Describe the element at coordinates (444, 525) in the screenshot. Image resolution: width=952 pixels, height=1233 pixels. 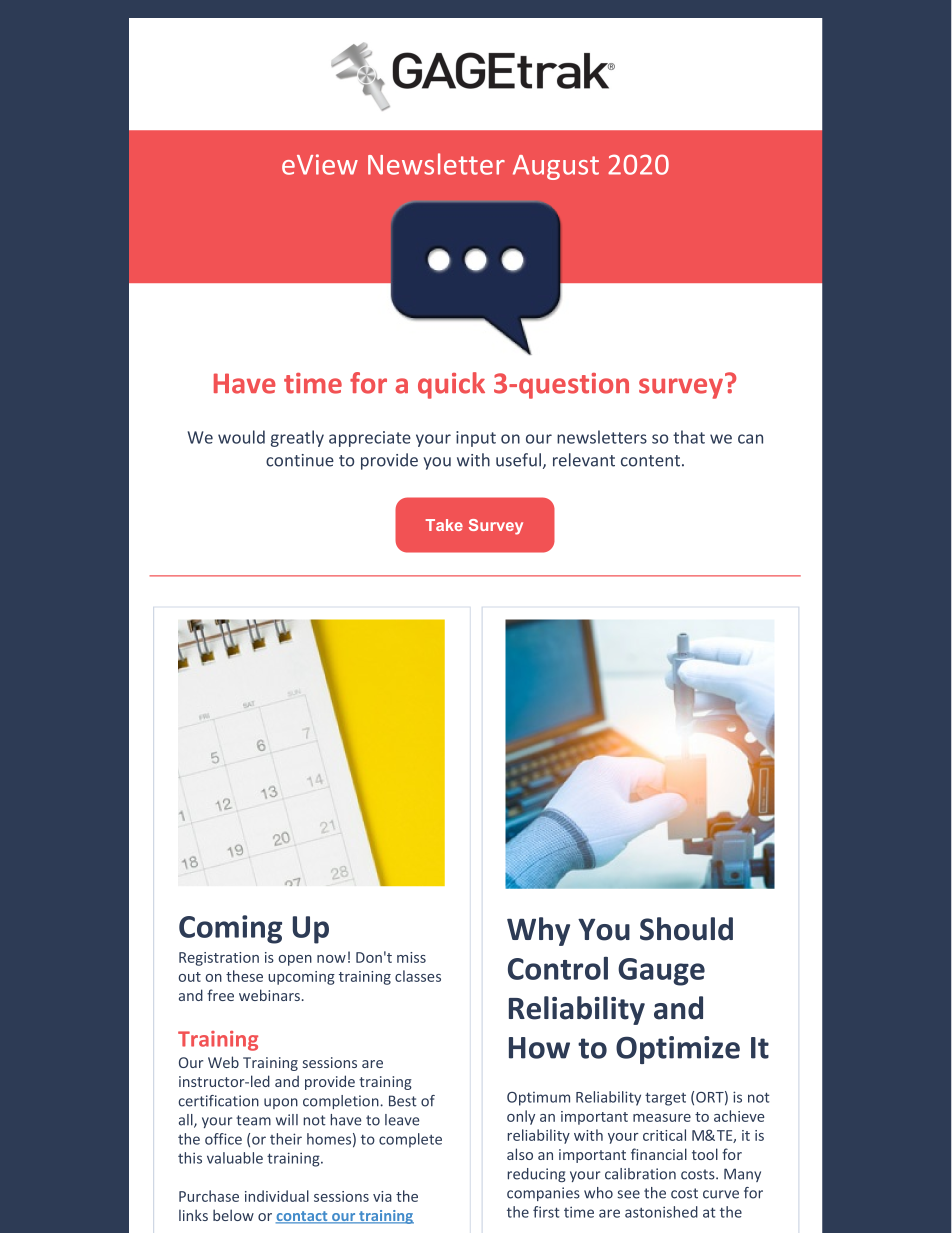
I see `Take` at that location.
